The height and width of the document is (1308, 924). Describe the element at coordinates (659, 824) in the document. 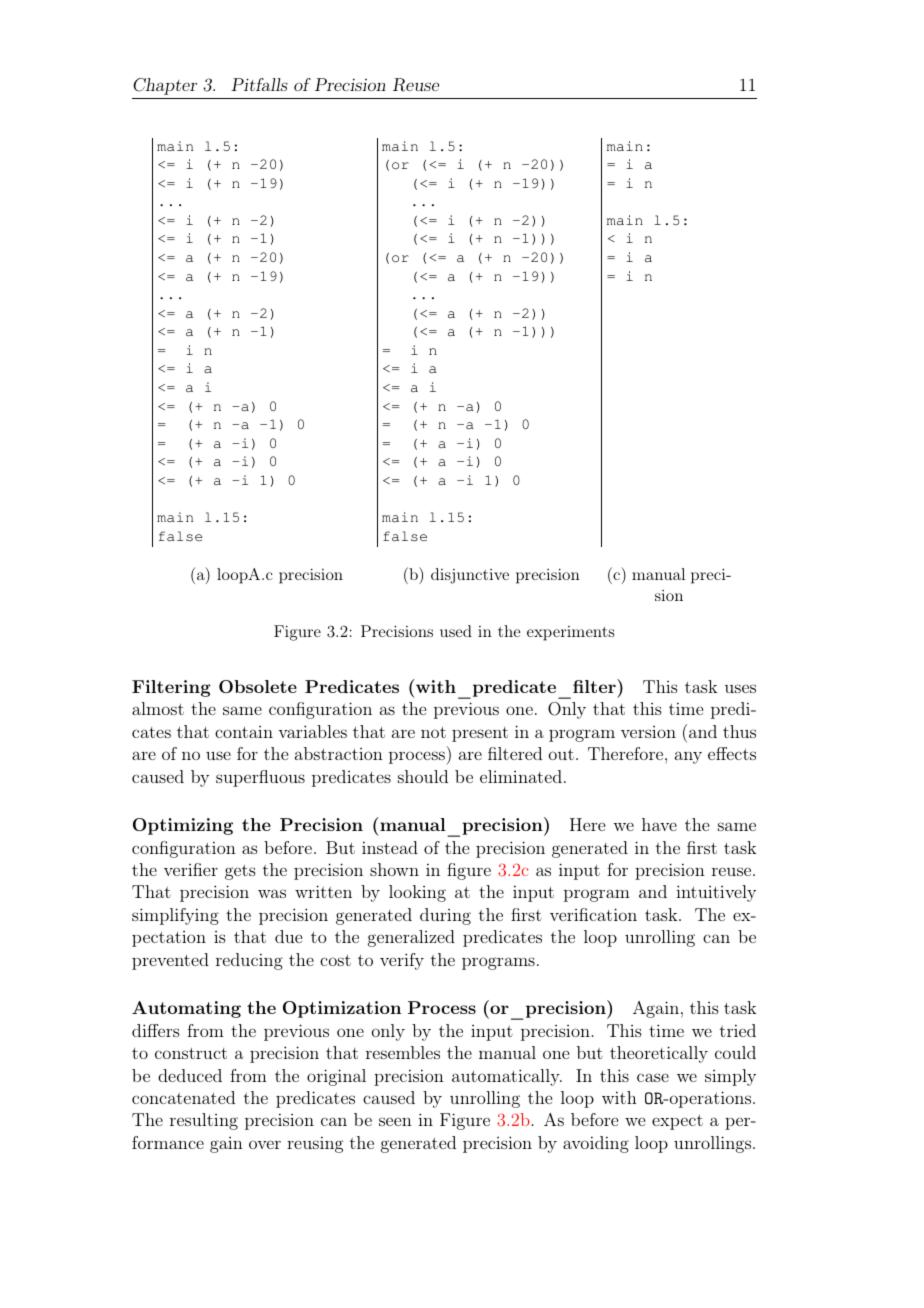

I see `have` at that location.
